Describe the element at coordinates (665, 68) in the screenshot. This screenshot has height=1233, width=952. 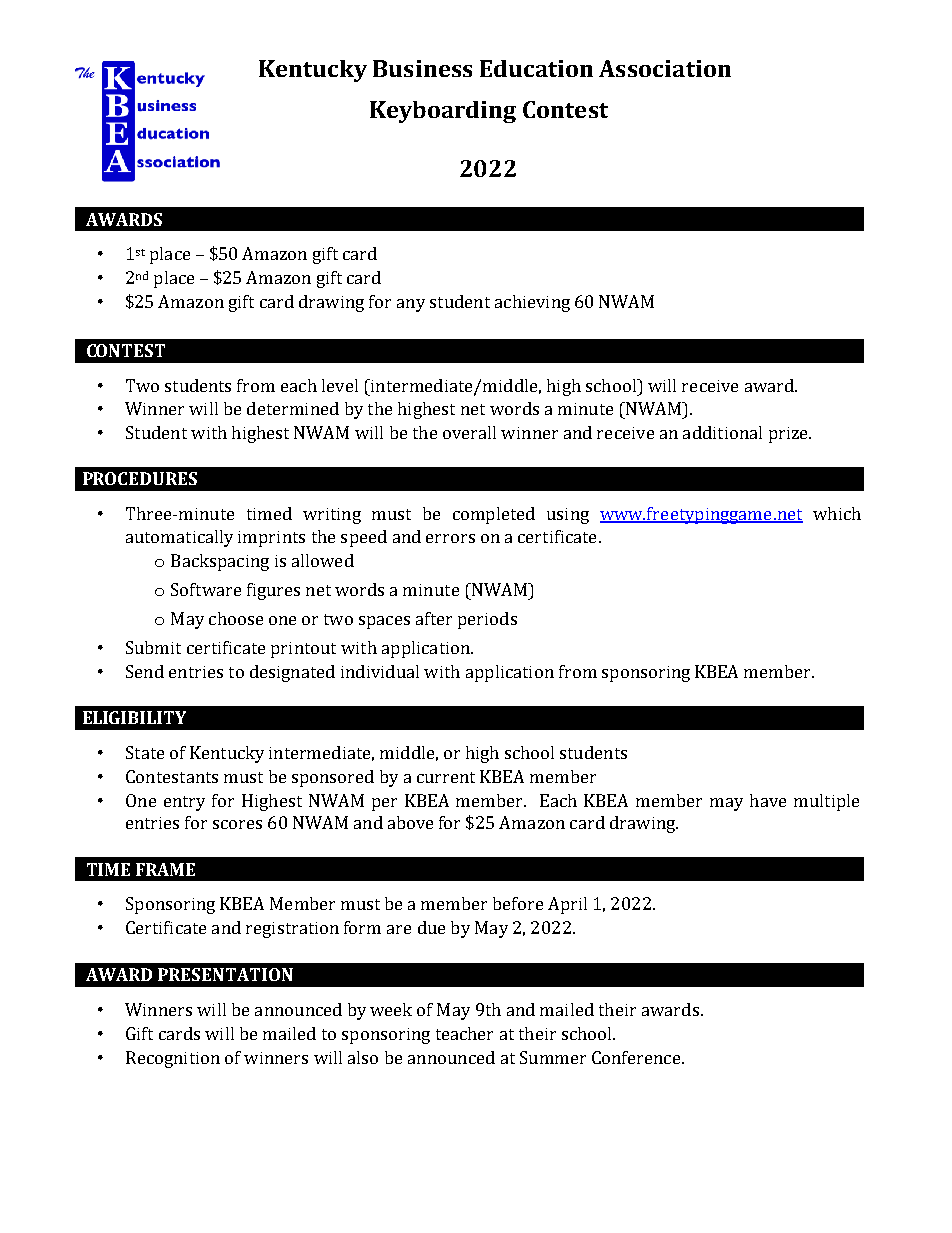
I see `Association` at that location.
